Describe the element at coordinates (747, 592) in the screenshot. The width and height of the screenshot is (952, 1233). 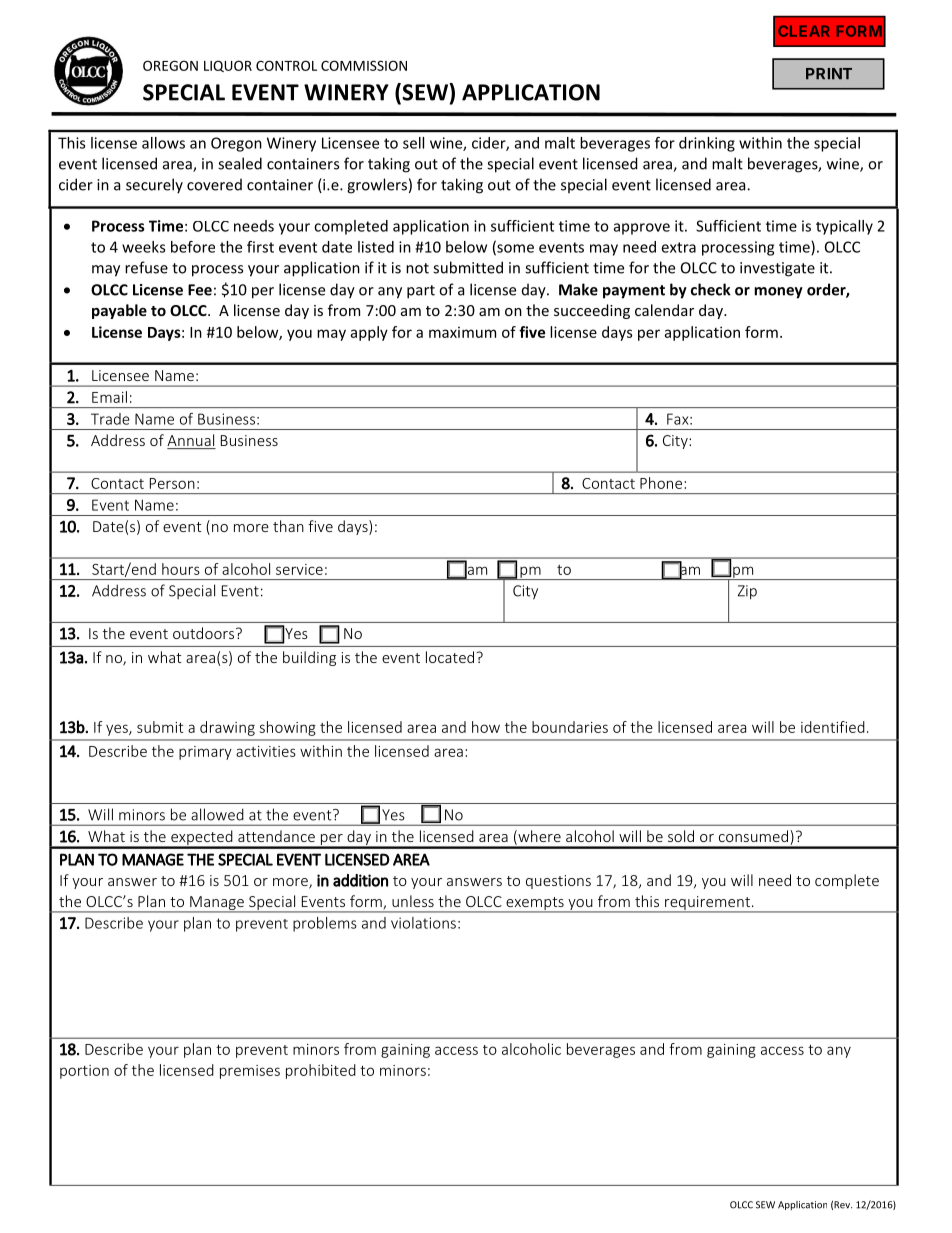
I see `Zip` at that location.
